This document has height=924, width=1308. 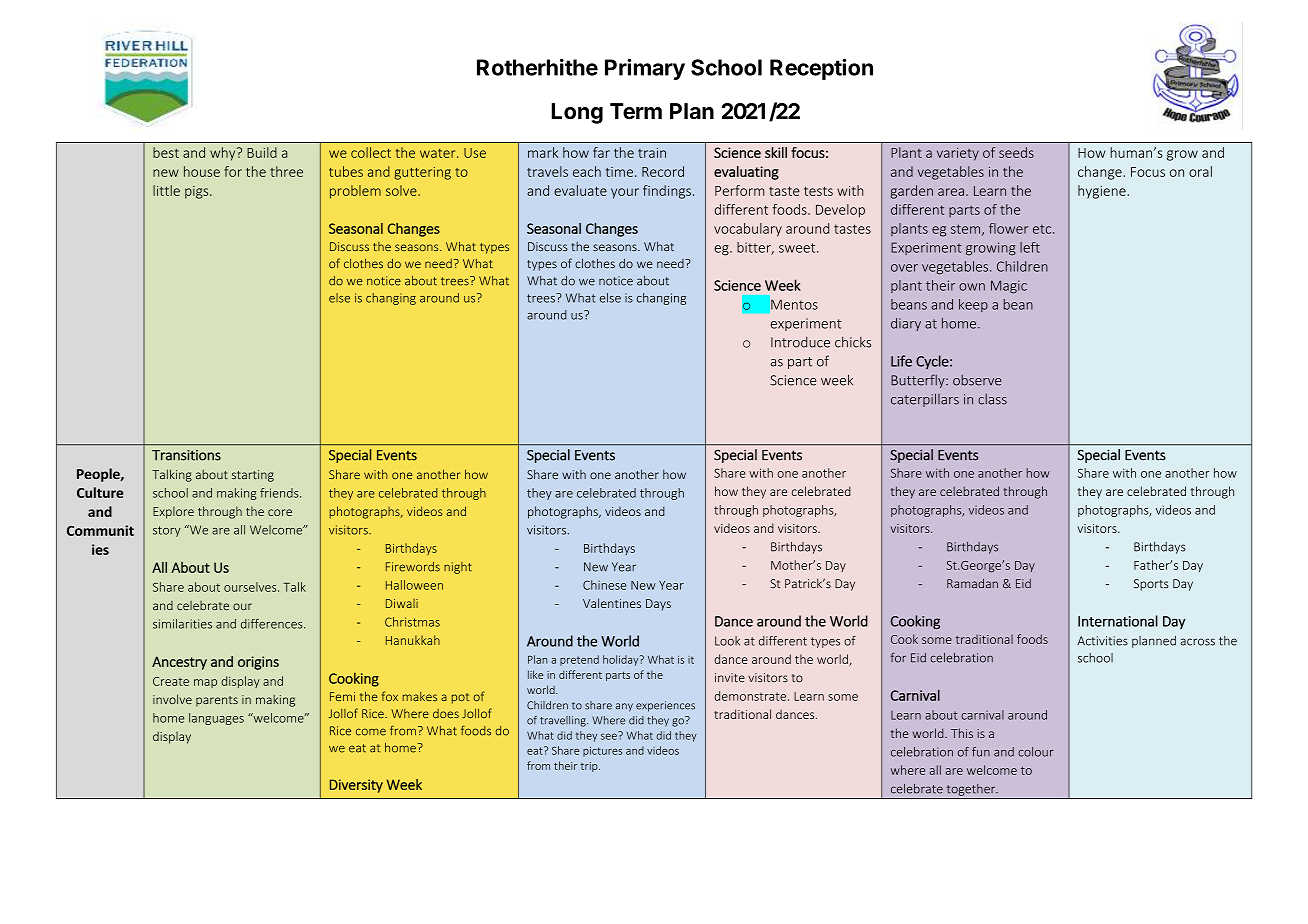 I want to click on observe, so click(x=977, y=380).
